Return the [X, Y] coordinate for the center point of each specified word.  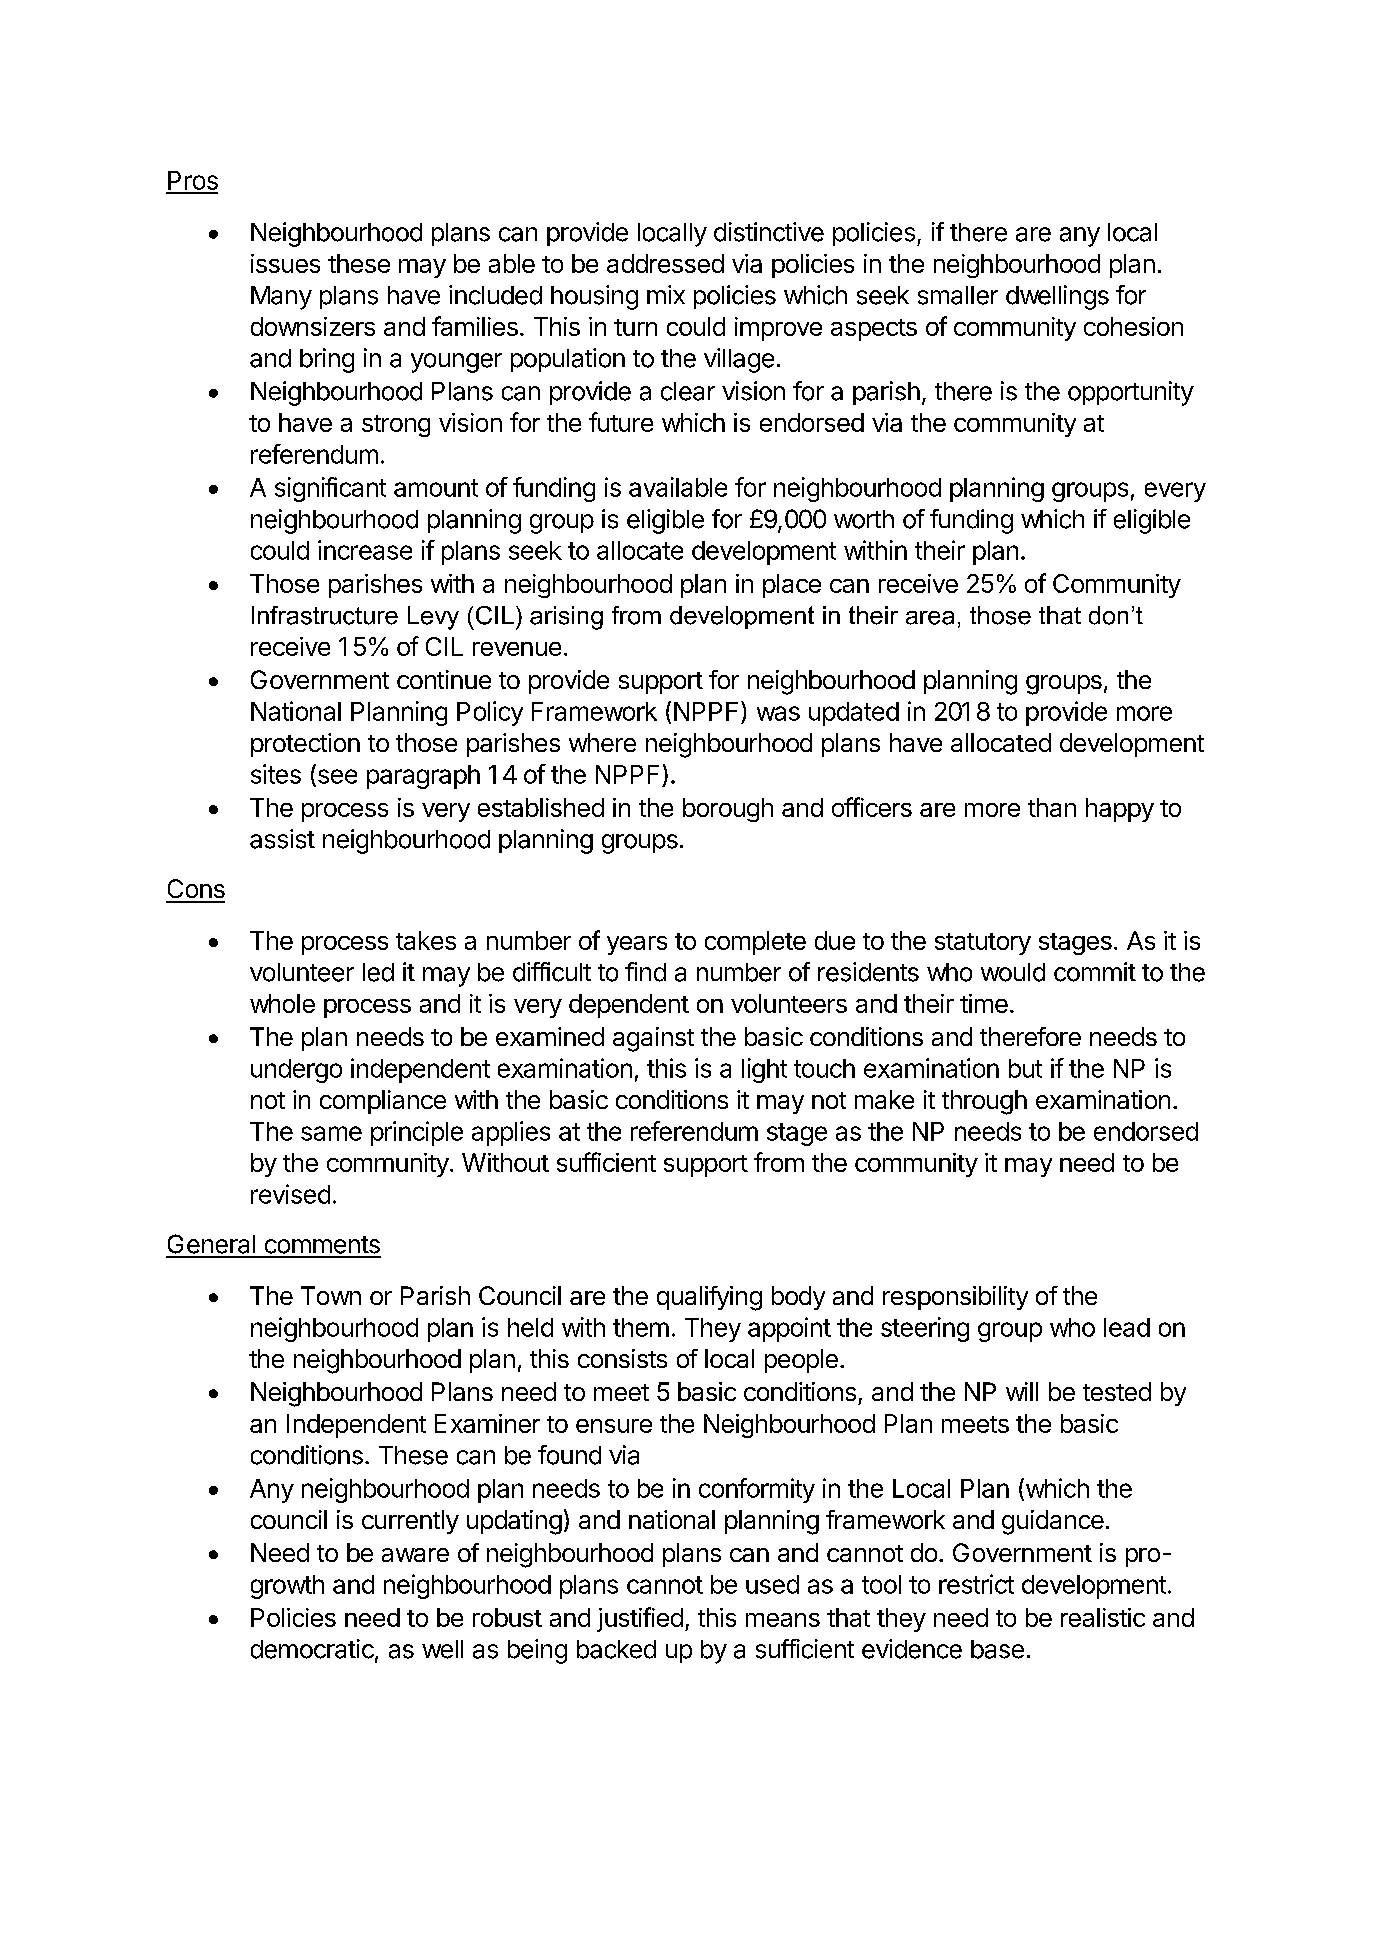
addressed [665, 263]
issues [285, 263]
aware [415, 1555]
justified [640, 1619]
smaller [958, 295]
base [997, 1649]
